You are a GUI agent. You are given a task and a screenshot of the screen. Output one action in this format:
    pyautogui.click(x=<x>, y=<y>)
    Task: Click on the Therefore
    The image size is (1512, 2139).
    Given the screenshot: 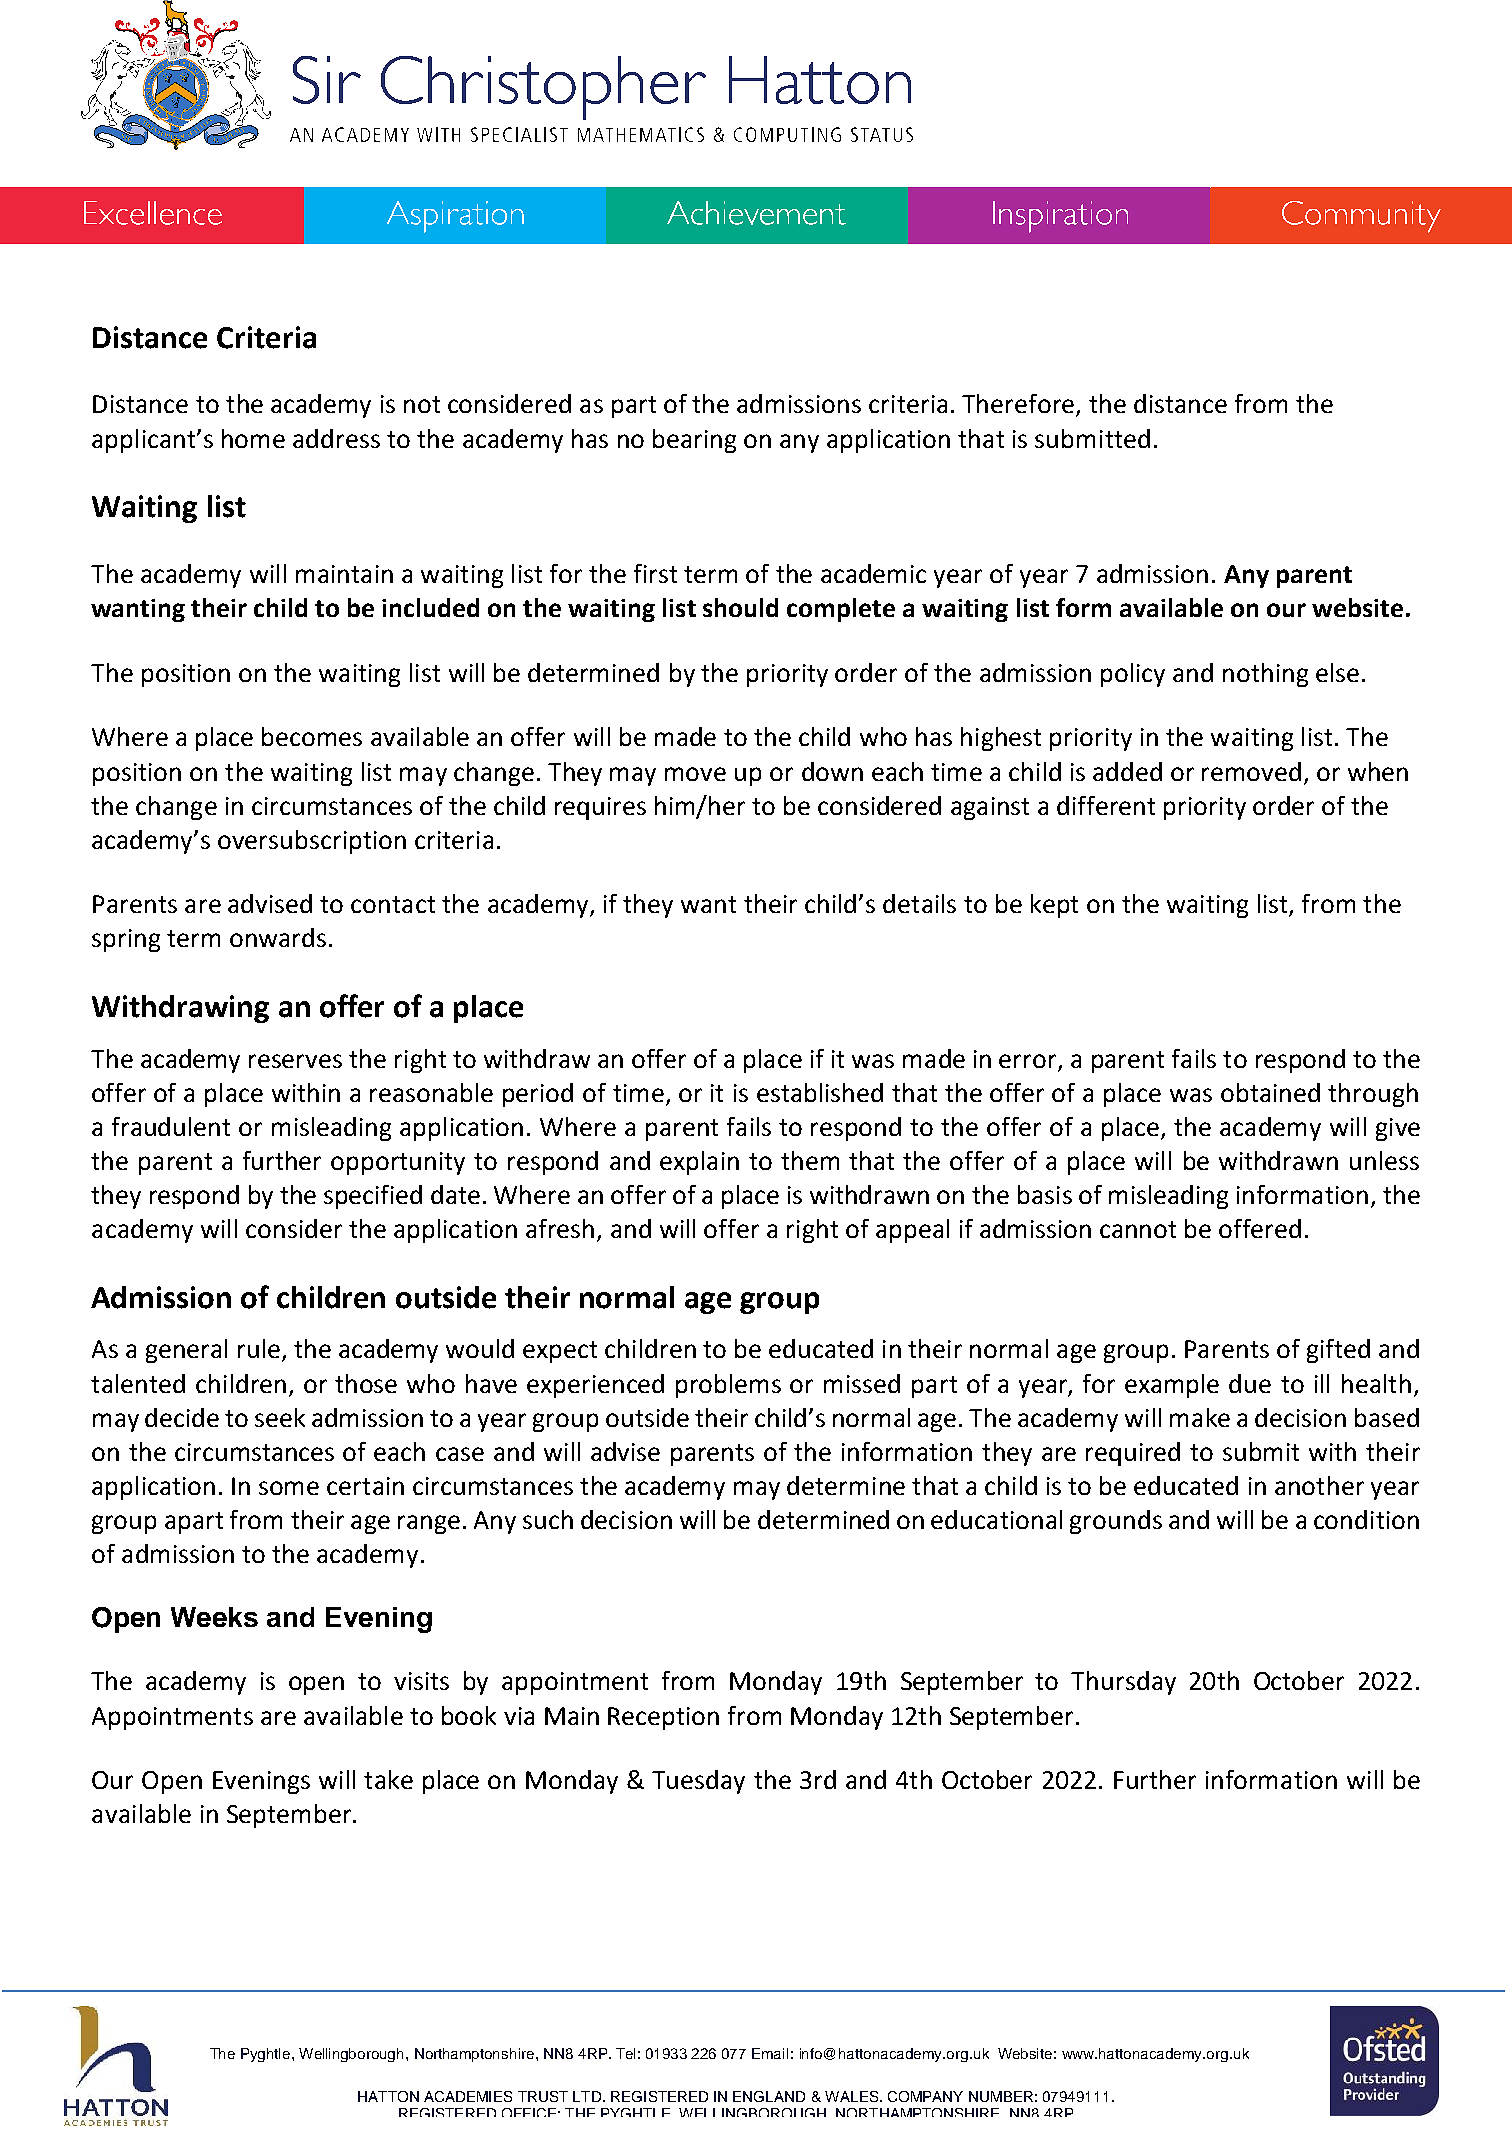 What is the action you would take?
    pyautogui.click(x=1019, y=405)
